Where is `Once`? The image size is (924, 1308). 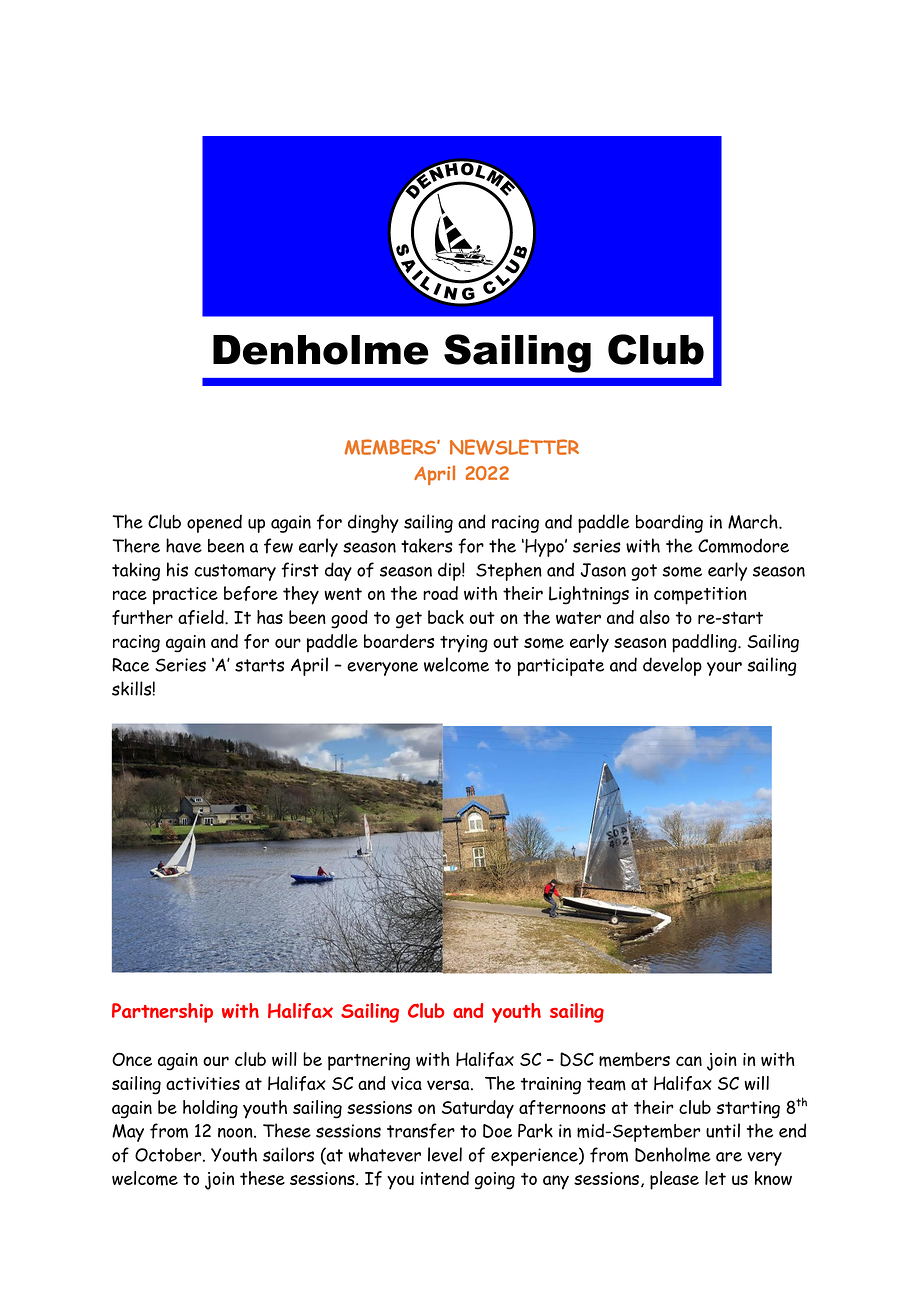
Once is located at coordinates (132, 1059).
